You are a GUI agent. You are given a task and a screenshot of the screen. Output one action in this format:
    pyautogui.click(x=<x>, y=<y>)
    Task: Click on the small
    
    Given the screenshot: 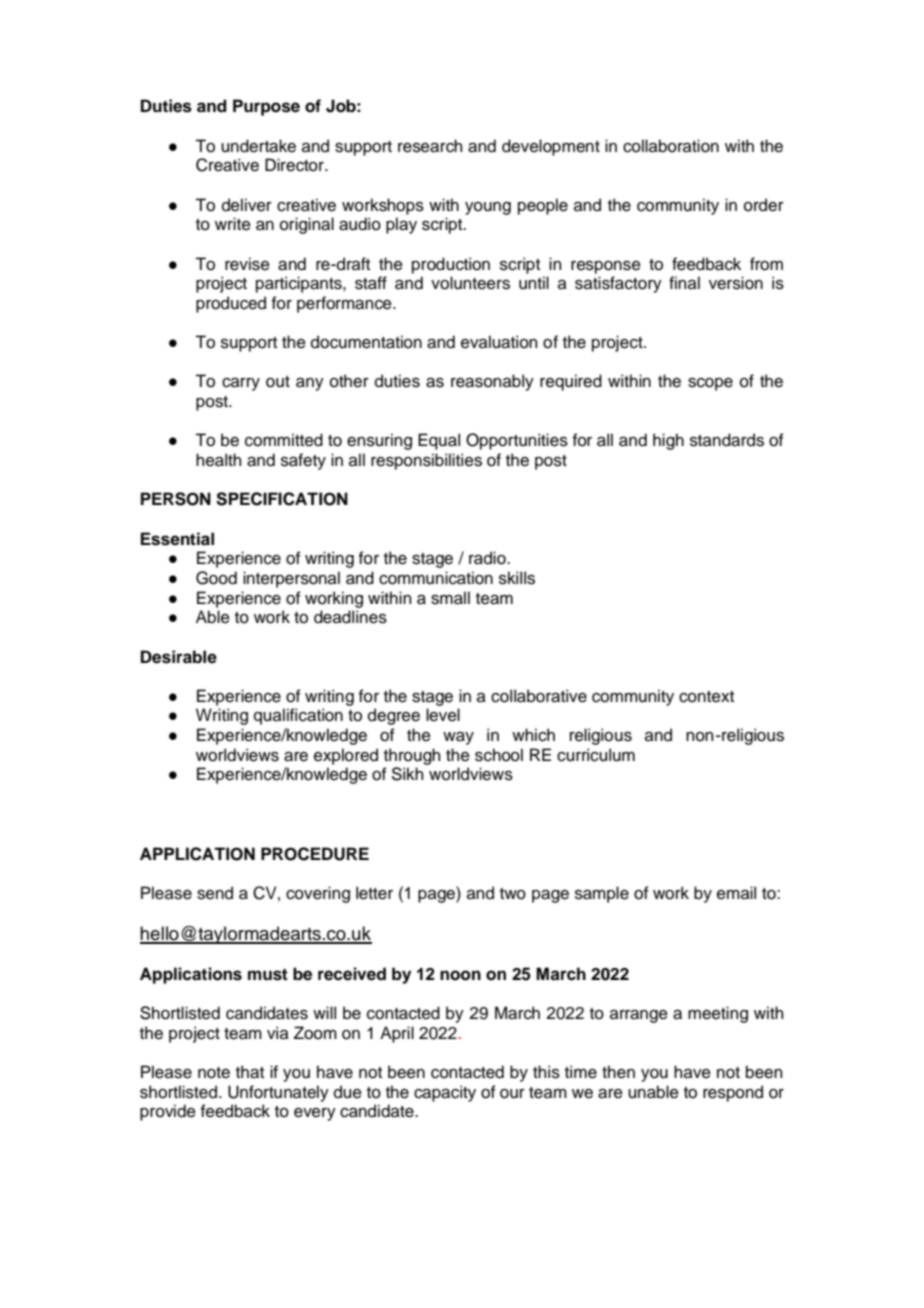 What is the action you would take?
    pyautogui.click(x=450, y=598)
